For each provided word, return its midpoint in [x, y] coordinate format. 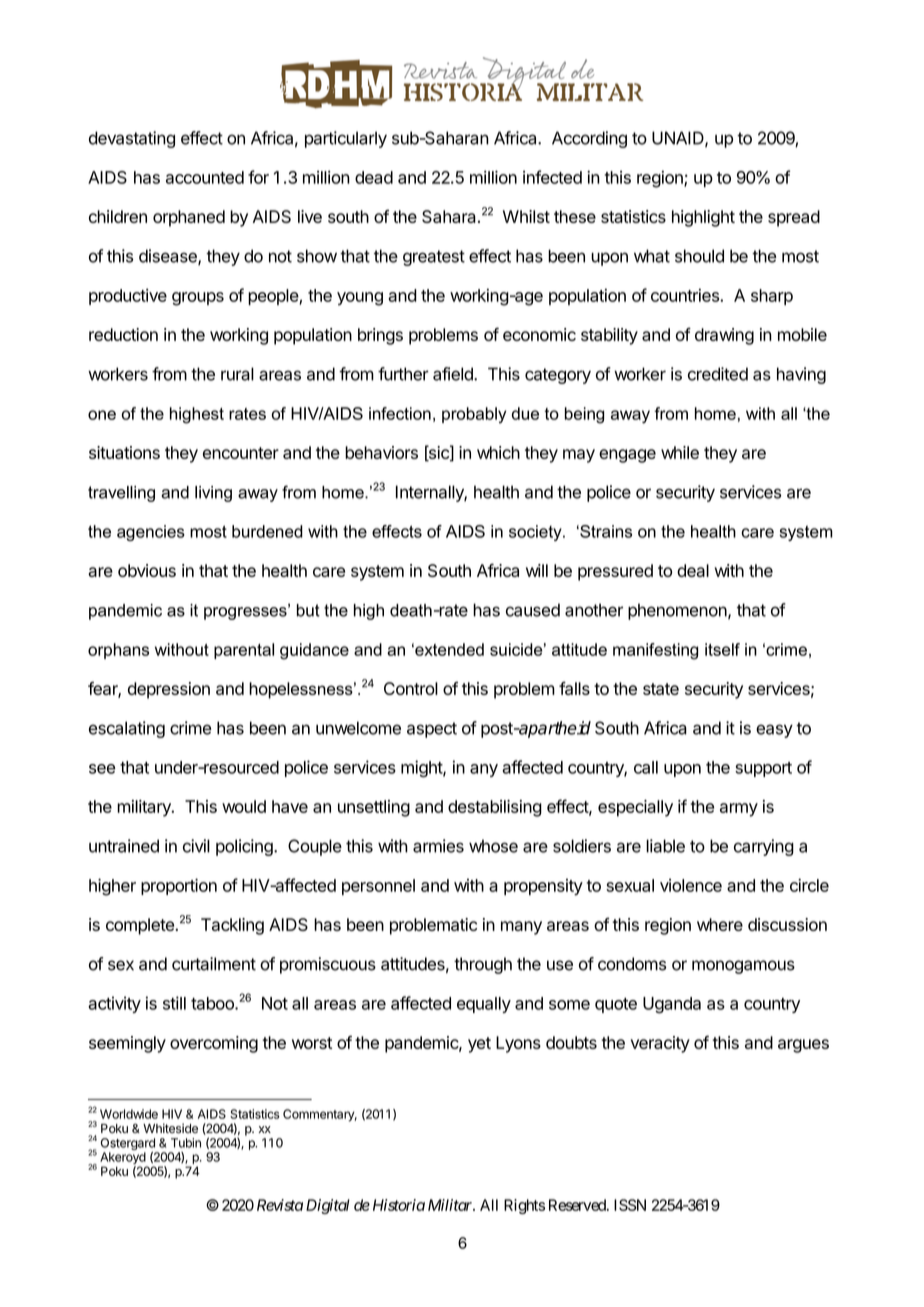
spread [794, 218]
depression [169, 690]
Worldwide [129, 1114]
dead [374, 177]
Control [411, 688]
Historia [399, 1205]
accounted [205, 177]
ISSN [630, 1205]
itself [722, 649]
